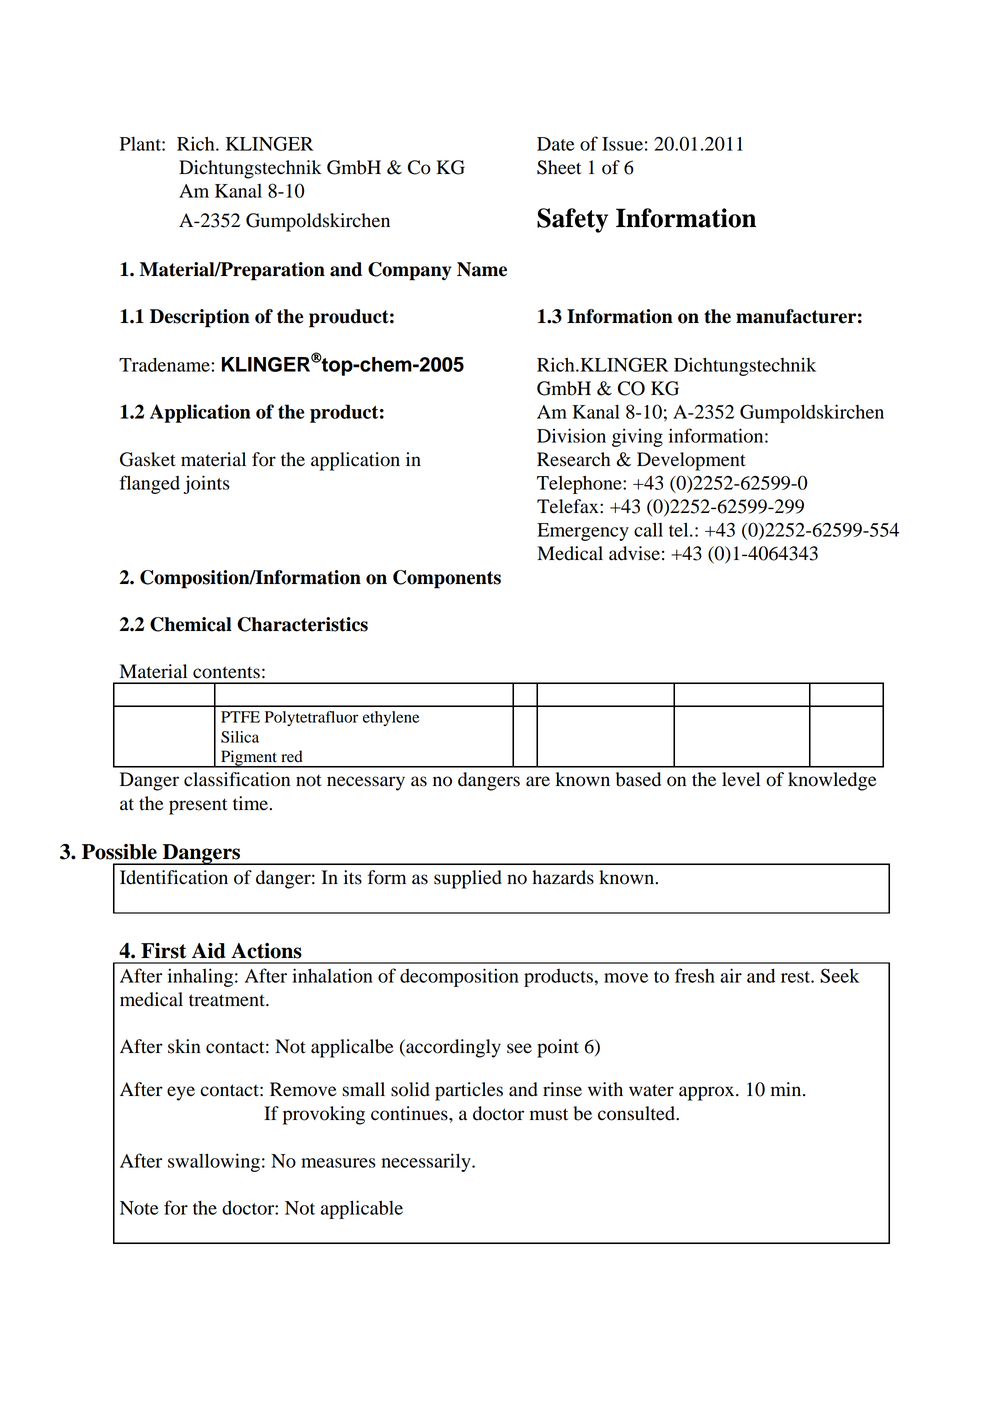 Image resolution: width=1002 pixels, height=1418 pixels. I want to click on level, so click(741, 779).
